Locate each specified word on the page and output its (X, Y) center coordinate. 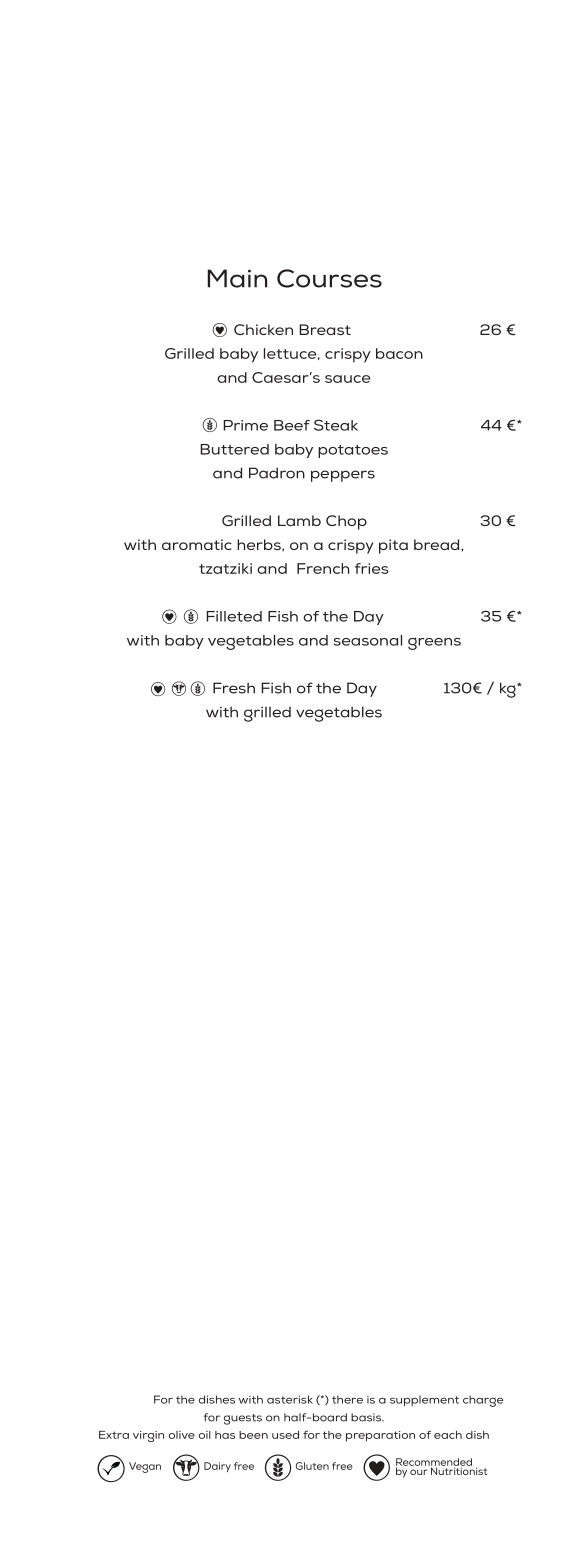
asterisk (290, 1399)
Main (237, 278)
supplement (424, 1401)
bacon (399, 353)
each (448, 1435)
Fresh (234, 688)
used (285, 1435)
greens (434, 643)
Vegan (145, 1467)
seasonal (368, 640)
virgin (148, 1436)
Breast (325, 329)
